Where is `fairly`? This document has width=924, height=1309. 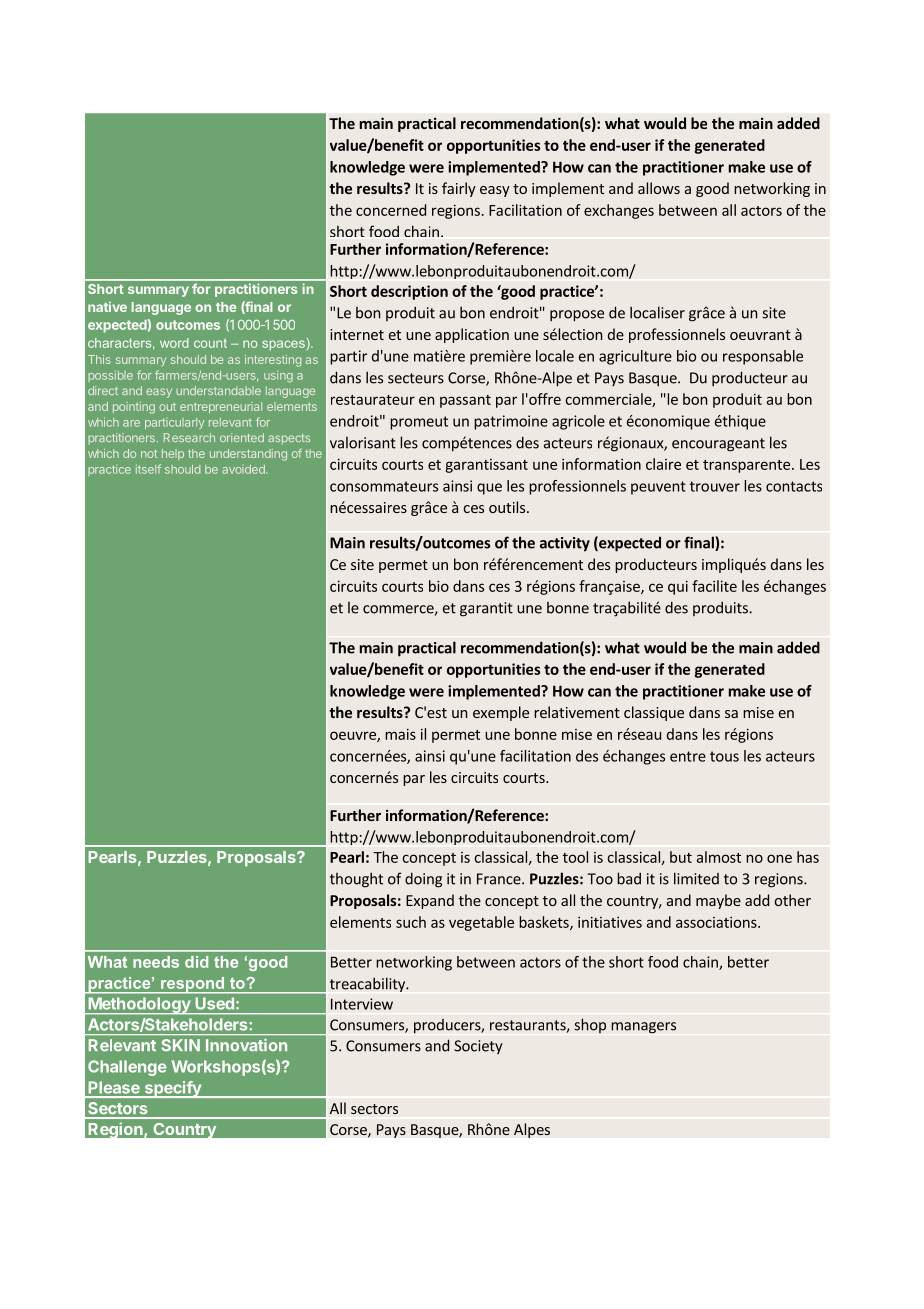 fairly is located at coordinates (459, 189).
